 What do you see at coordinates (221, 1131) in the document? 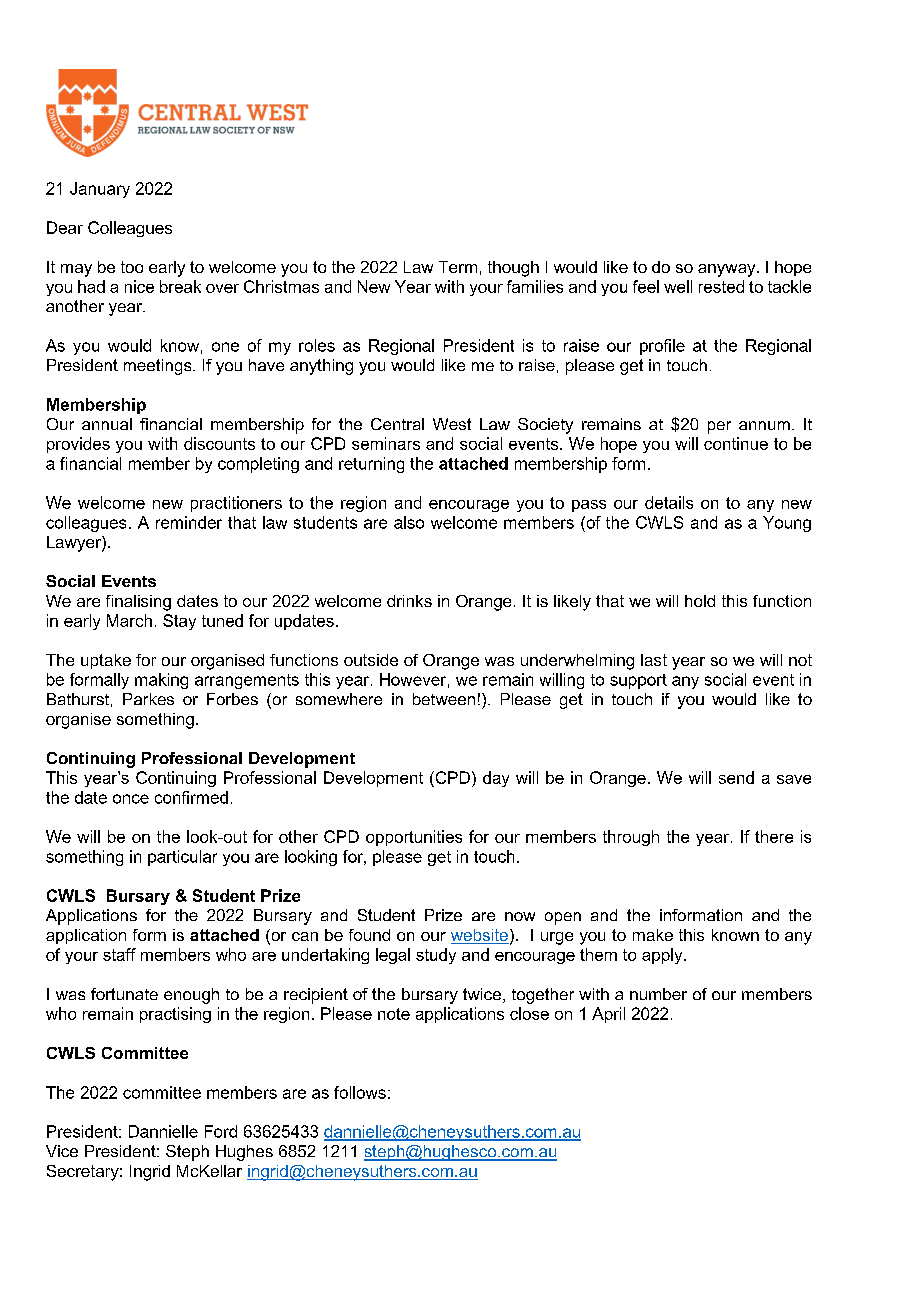
I see `Ford` at bounding box center [221, 1131].
